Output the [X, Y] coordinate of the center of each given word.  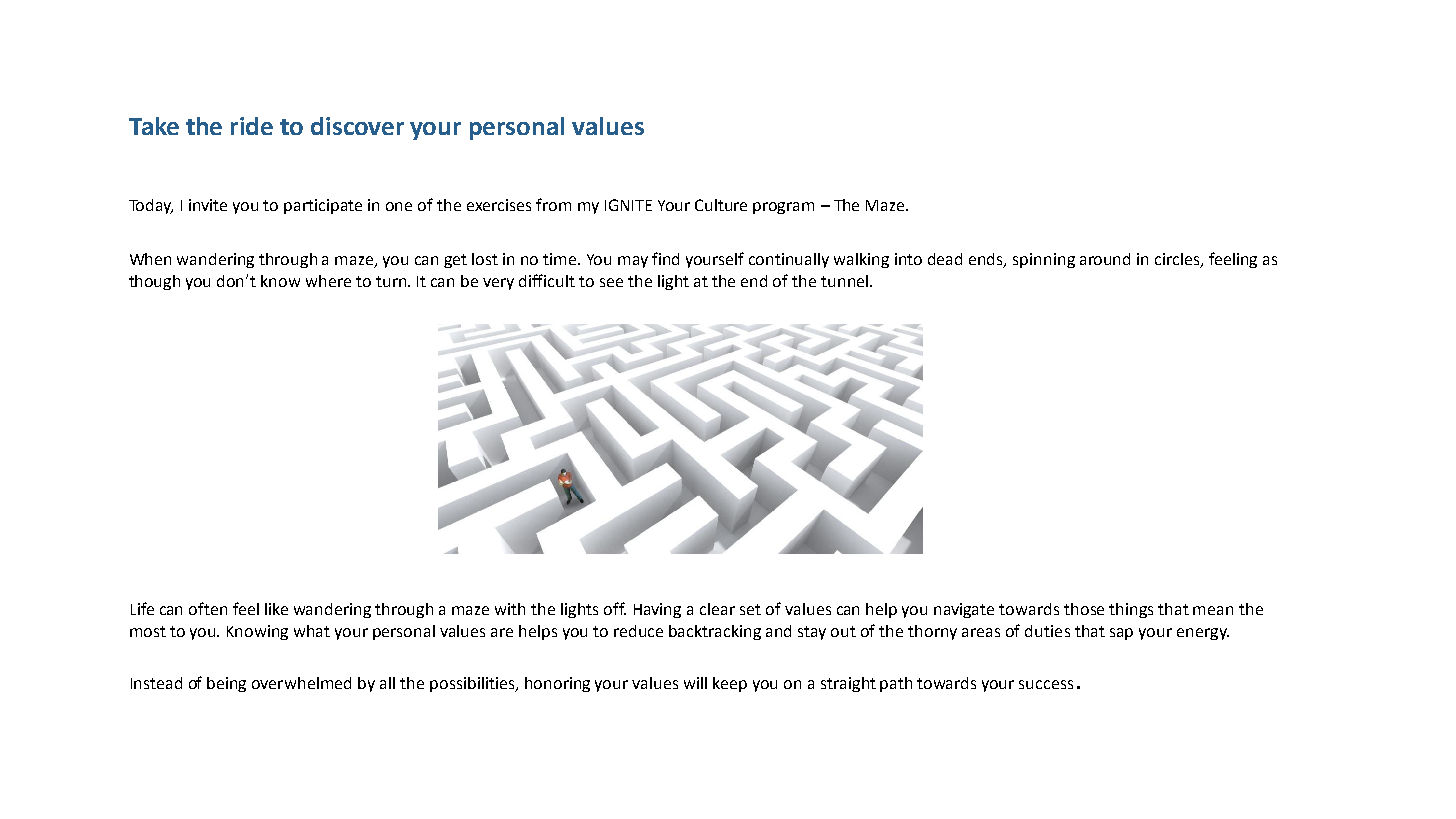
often [208, 608]
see [611, 282]
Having [657, 610]
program [783, 208]
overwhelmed [301, 683]
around [1105, 259]
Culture [721, 205]
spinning [1044, 260]
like [276, 609]
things [1131, 610]
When [150, 259]
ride [252, 126]
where [328, 281]
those [1084, 609]
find [665, 258]
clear [717, 609]
